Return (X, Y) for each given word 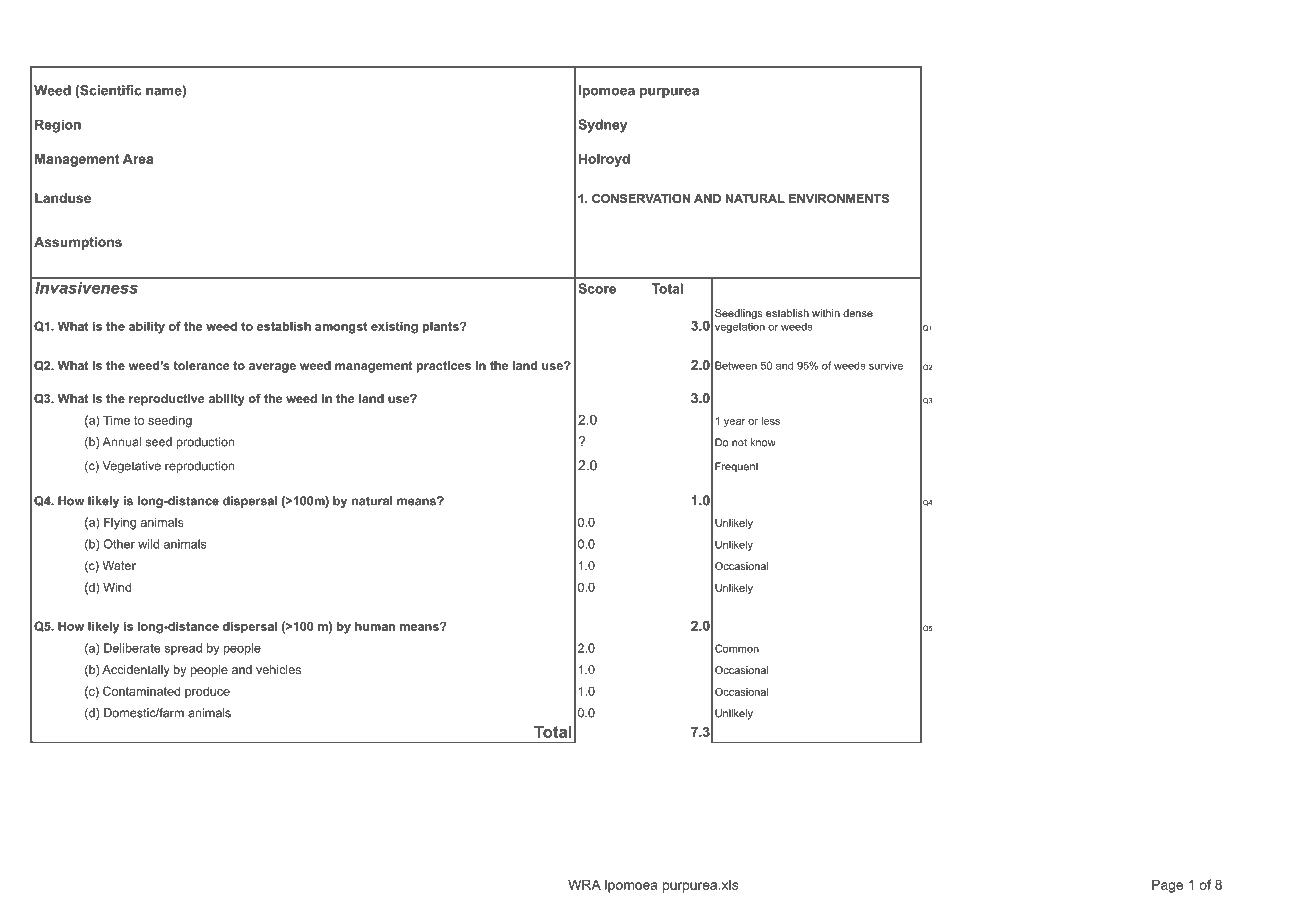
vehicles (278, 669)
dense (858, 313)
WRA (584, 884)
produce (207, 692)
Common (737, 648)
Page (1167, 886)
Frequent (737, 467)
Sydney (602, 126)
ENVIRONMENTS (839, 198)
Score (597, 288)
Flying (120, 523)
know (763, 442)
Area (138, 158)
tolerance (202, 365)
